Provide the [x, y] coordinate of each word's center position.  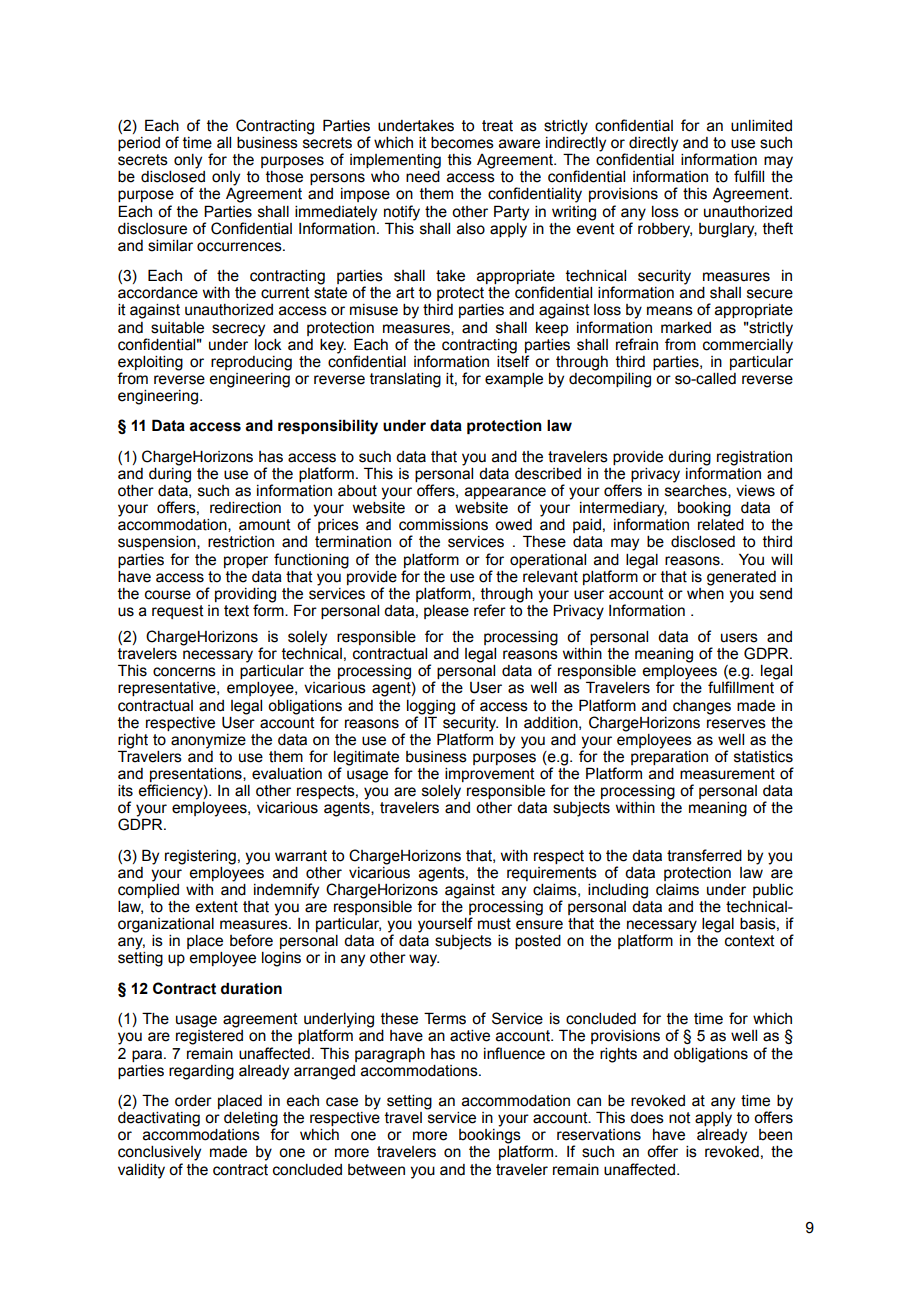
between [376, 1170]
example [514, 380]
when [705, 592]
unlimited [761, 126]
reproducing [251, 363]
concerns [184, 672]
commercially [748, 345]
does [647, 1118]
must [494, 924]
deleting [251, 1120]
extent [216, 907]
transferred [704, 855]
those [284, 177]
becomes [462, 143]
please [446, 612]
